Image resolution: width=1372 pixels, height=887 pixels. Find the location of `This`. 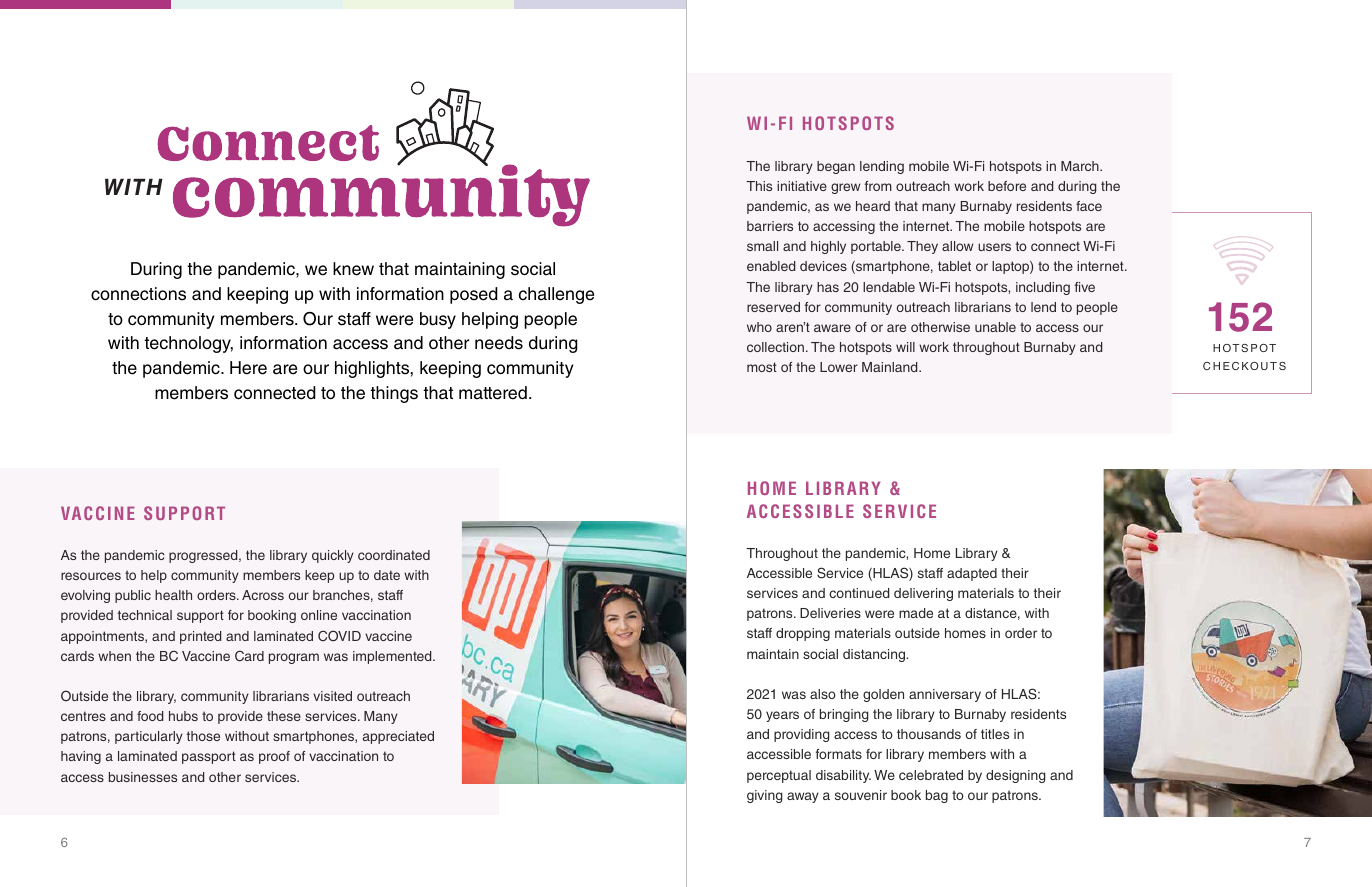

This is located at coordinates (759, 186).
